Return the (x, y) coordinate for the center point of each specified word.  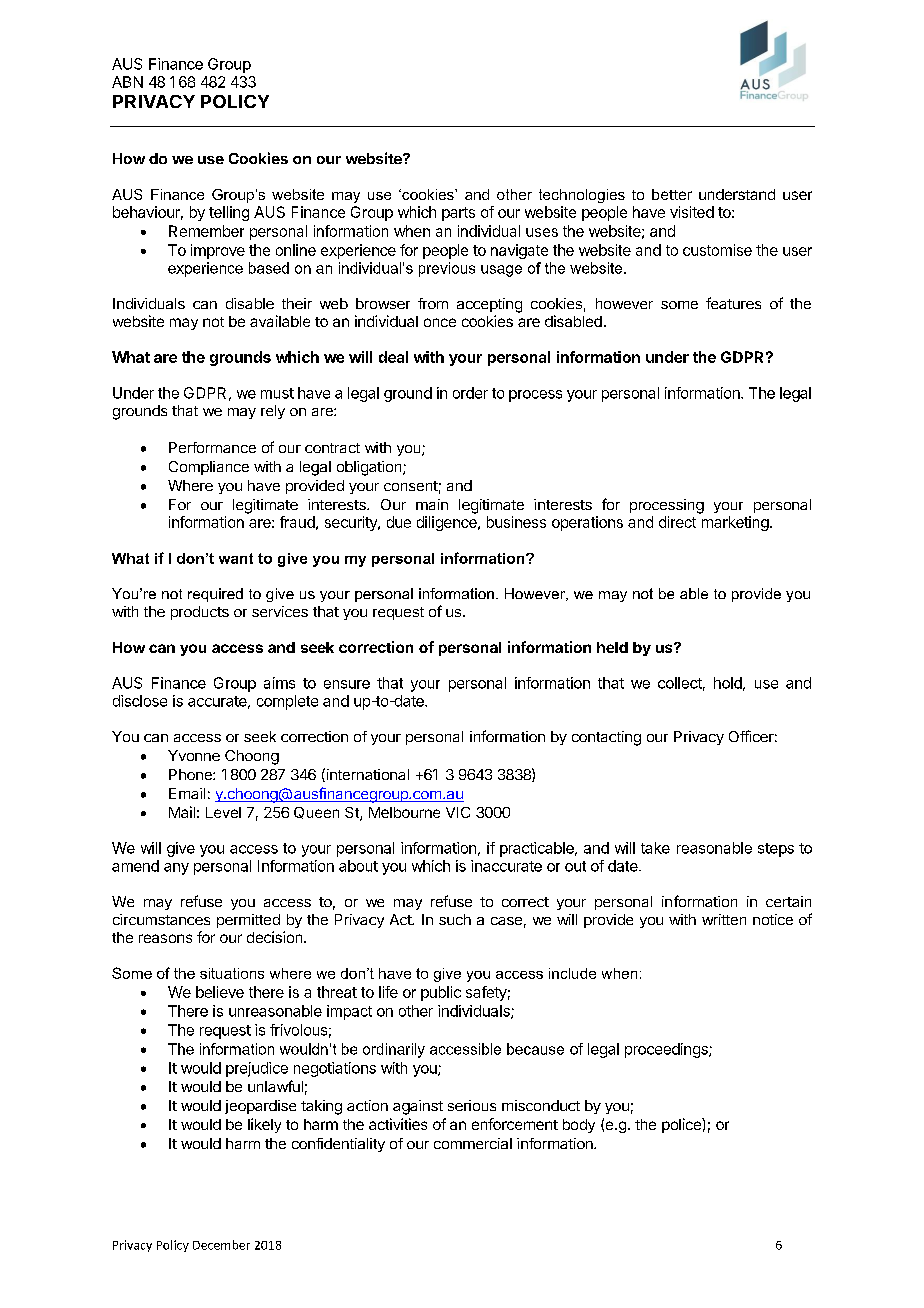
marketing (735, 523)
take (655, 848)
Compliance (209, 468)
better (672, 194)
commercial (473, 1143)
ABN (127, 82)
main (432, 504)
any (176, 869)
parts (458, 214)
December (221, 1245)
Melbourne (404, 812)
